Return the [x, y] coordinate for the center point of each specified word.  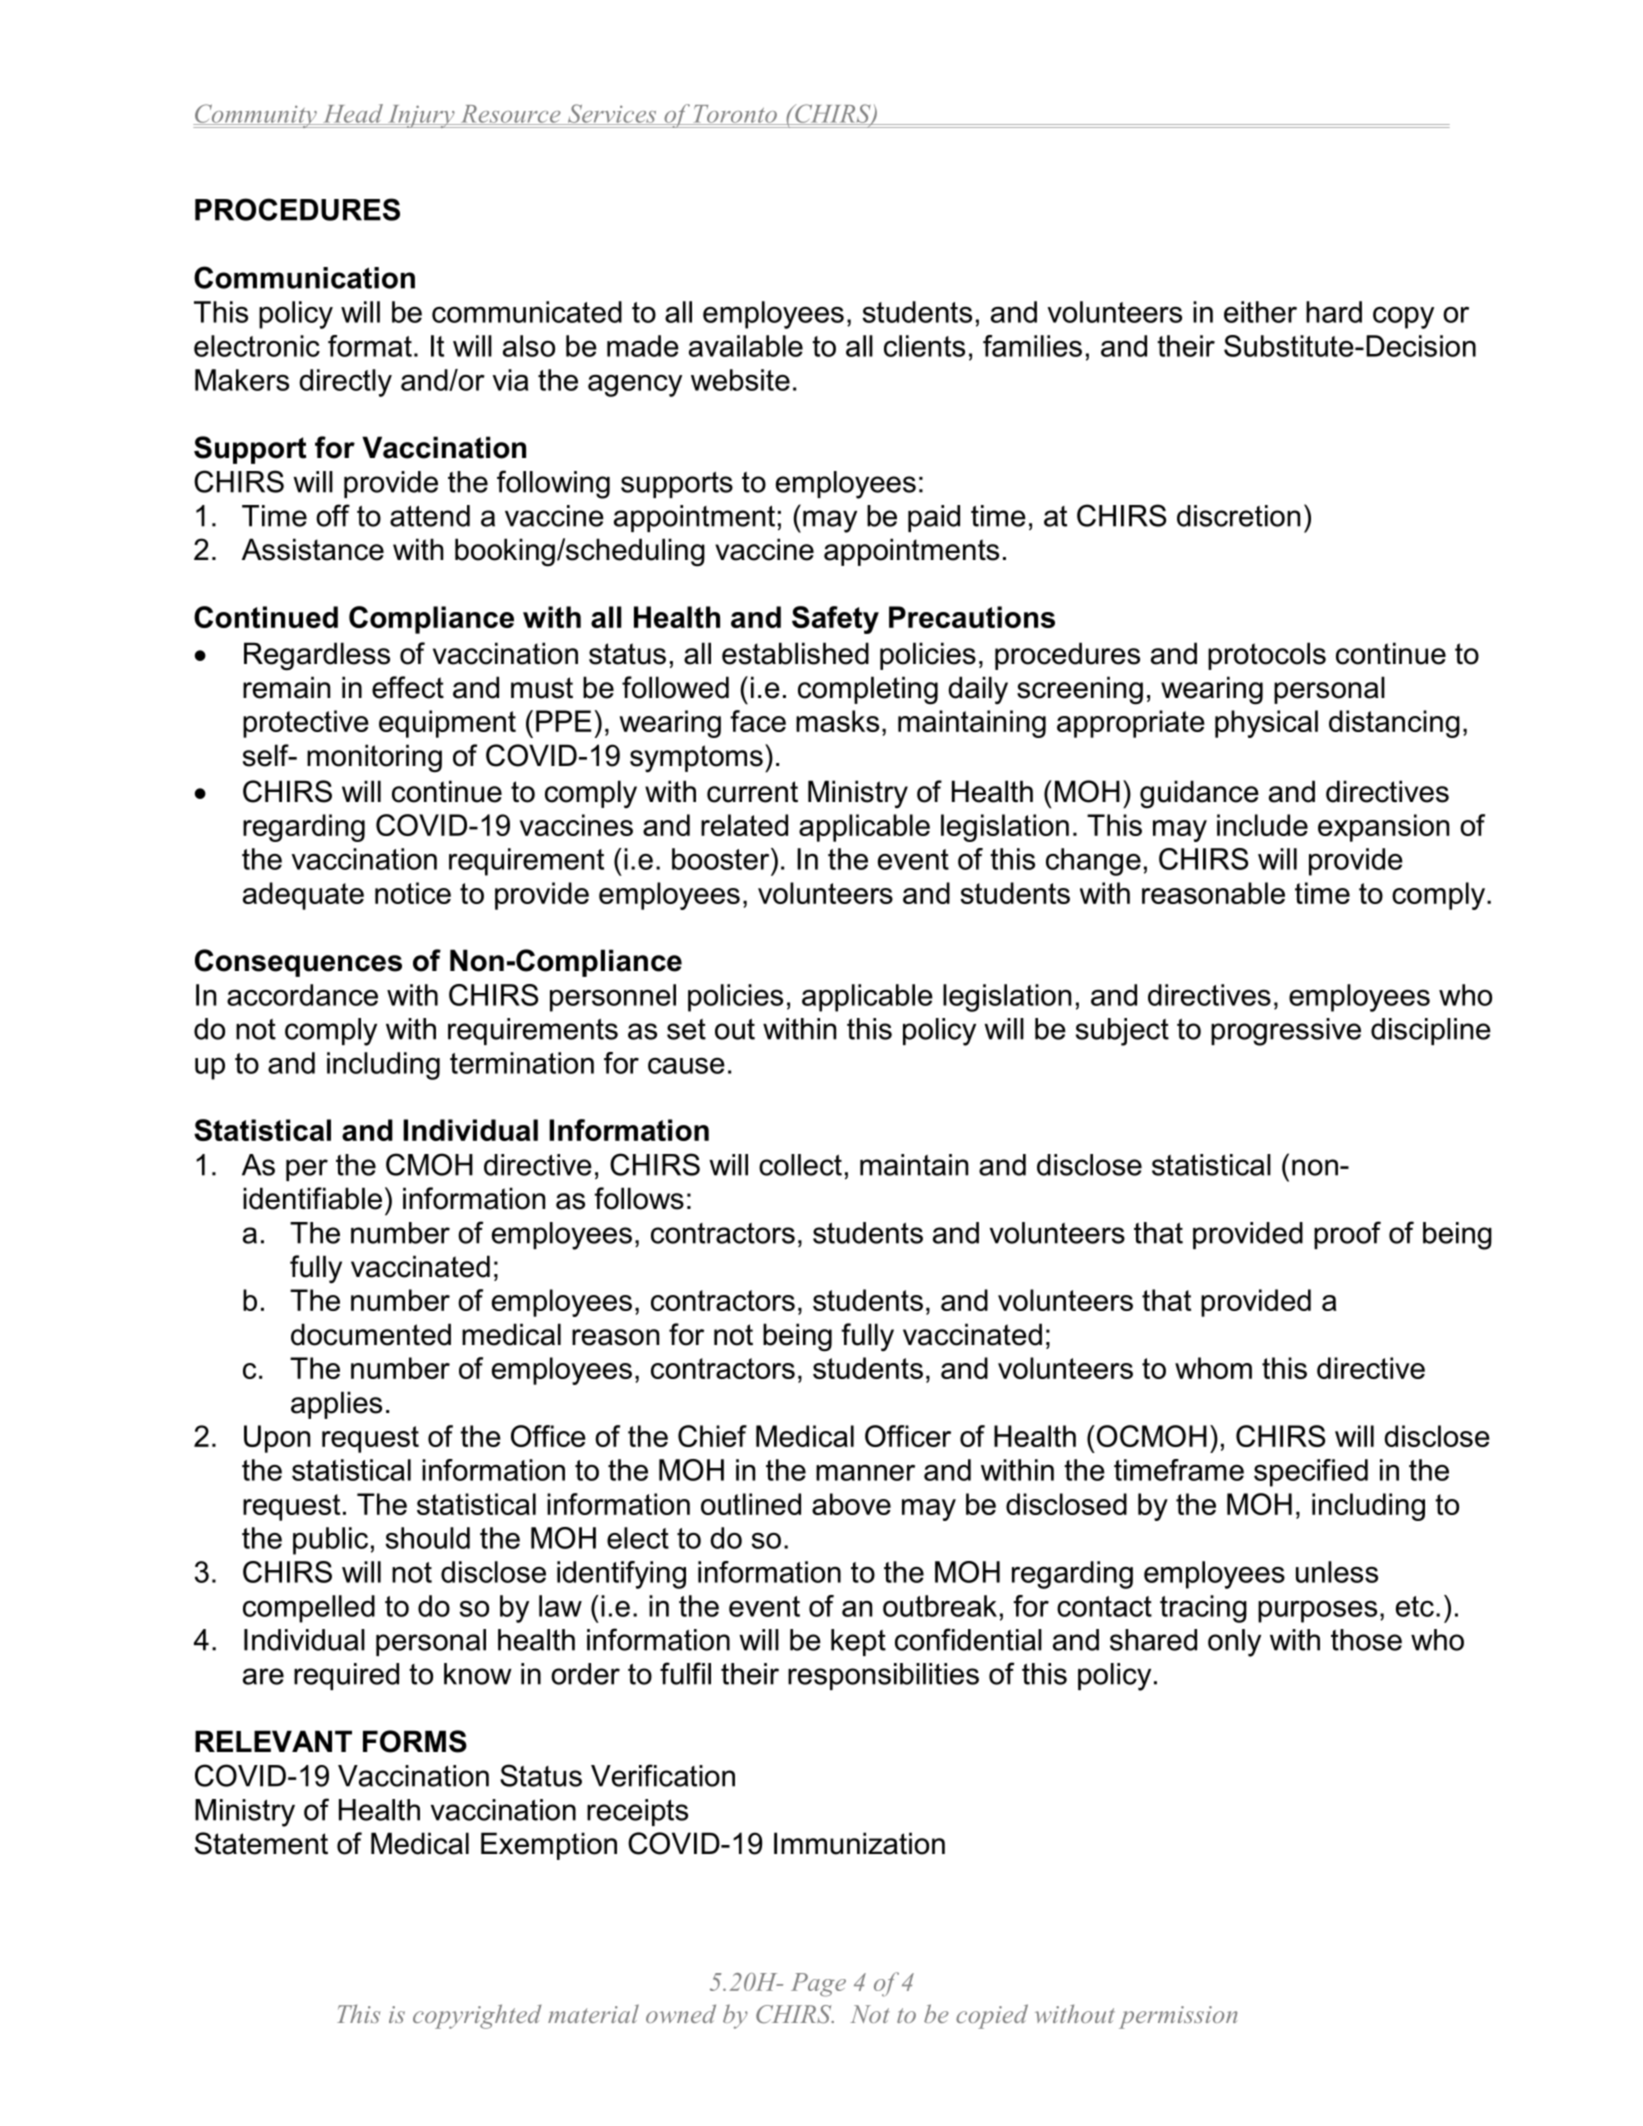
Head [353, 114]
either [1260, 312]
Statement [261, 1843]
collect [800, 1165]
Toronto [735, 115]
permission [1178, 2017]
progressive [1286, 1032]
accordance [302, 995]
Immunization [859, 1843]
